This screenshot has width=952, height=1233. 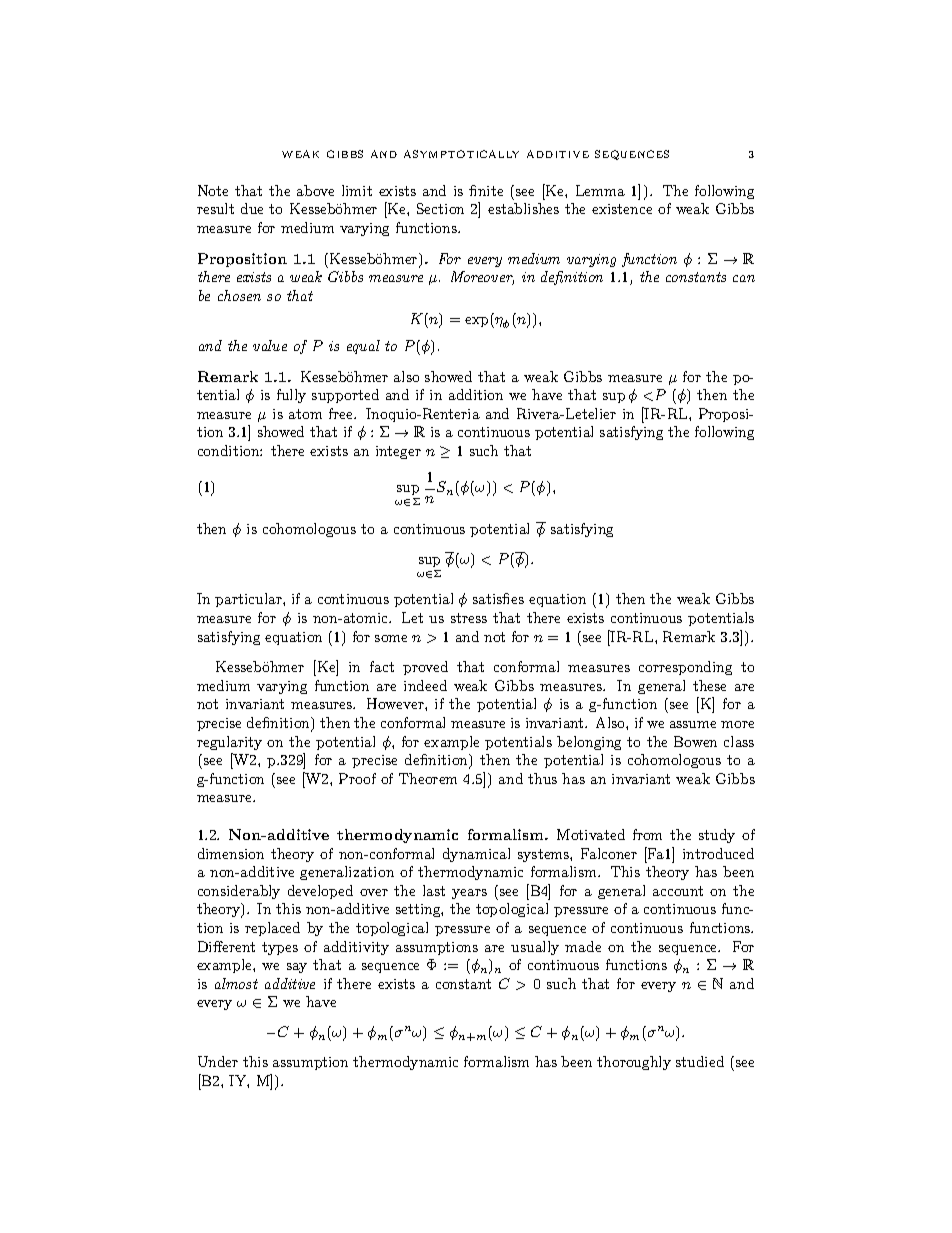 I want to click on Bowen, so click(x=695, y=741).
